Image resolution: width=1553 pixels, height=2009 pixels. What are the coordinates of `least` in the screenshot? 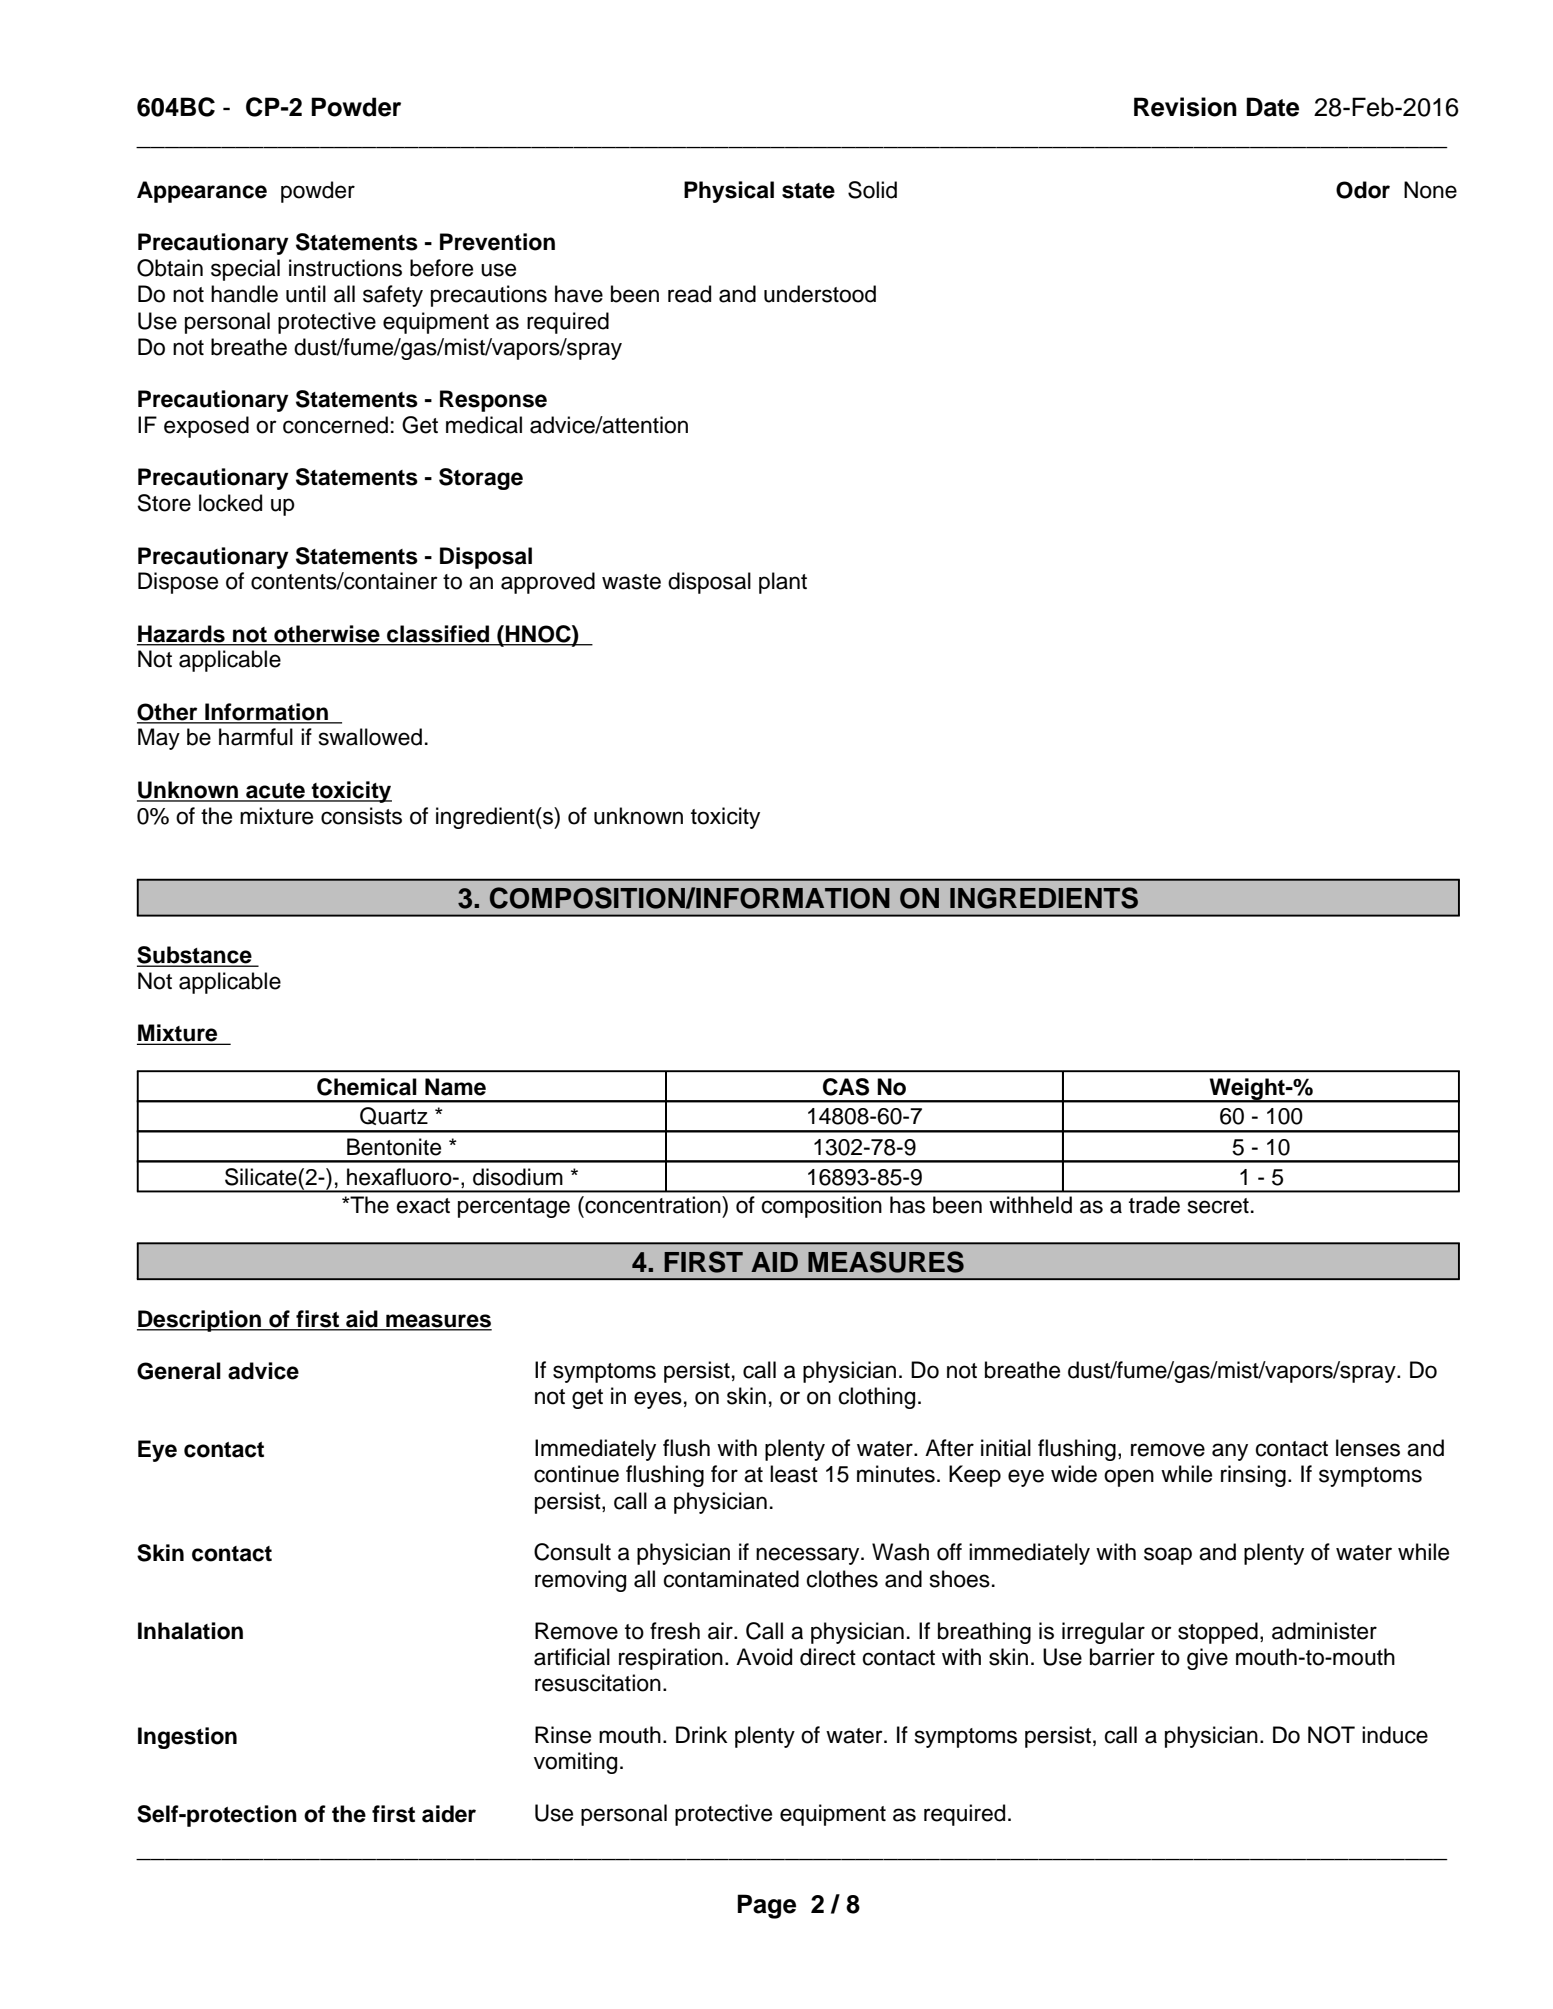 It's located at (794, 1474).
